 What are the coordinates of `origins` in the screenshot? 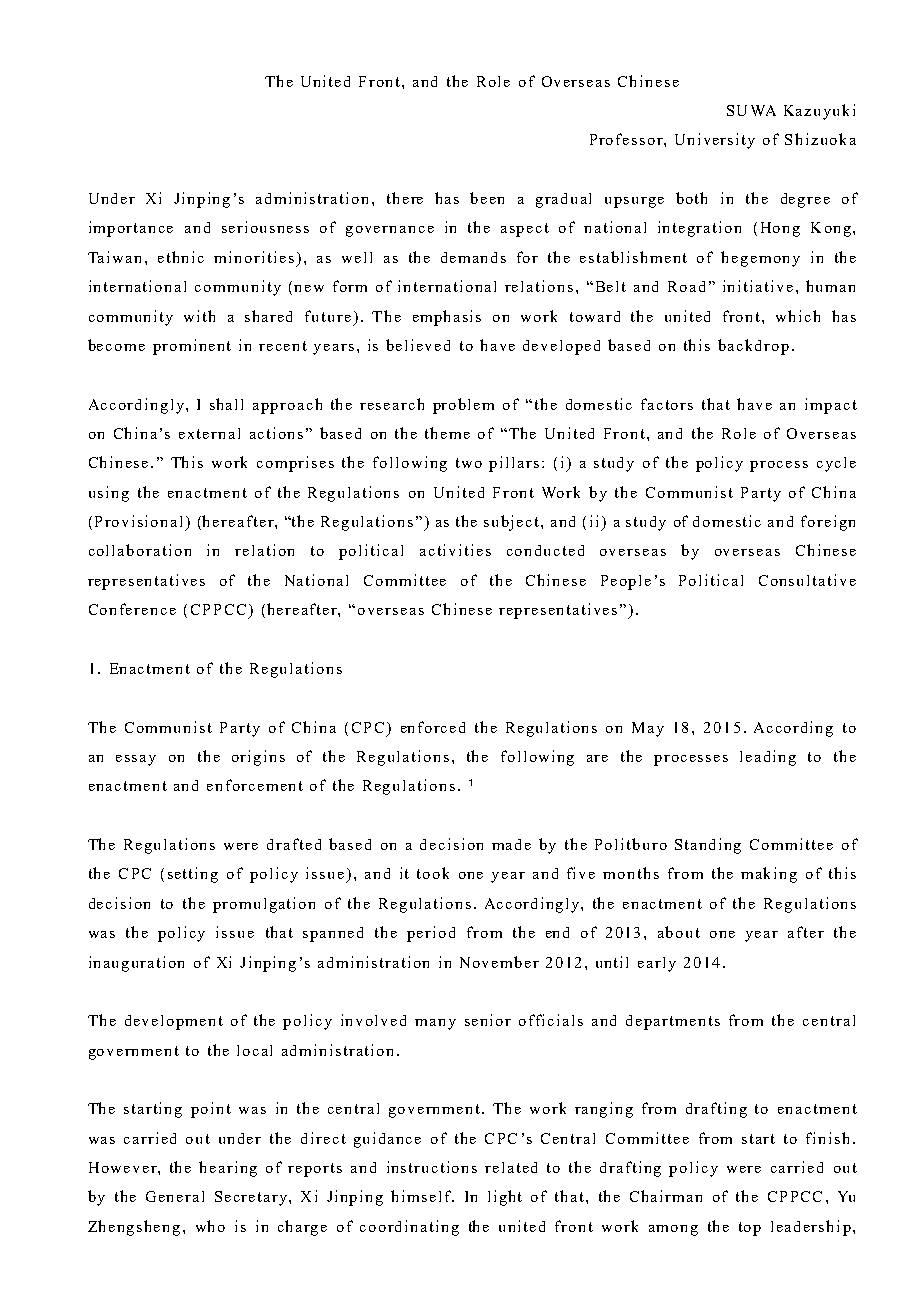 It's located at (258, 758).
